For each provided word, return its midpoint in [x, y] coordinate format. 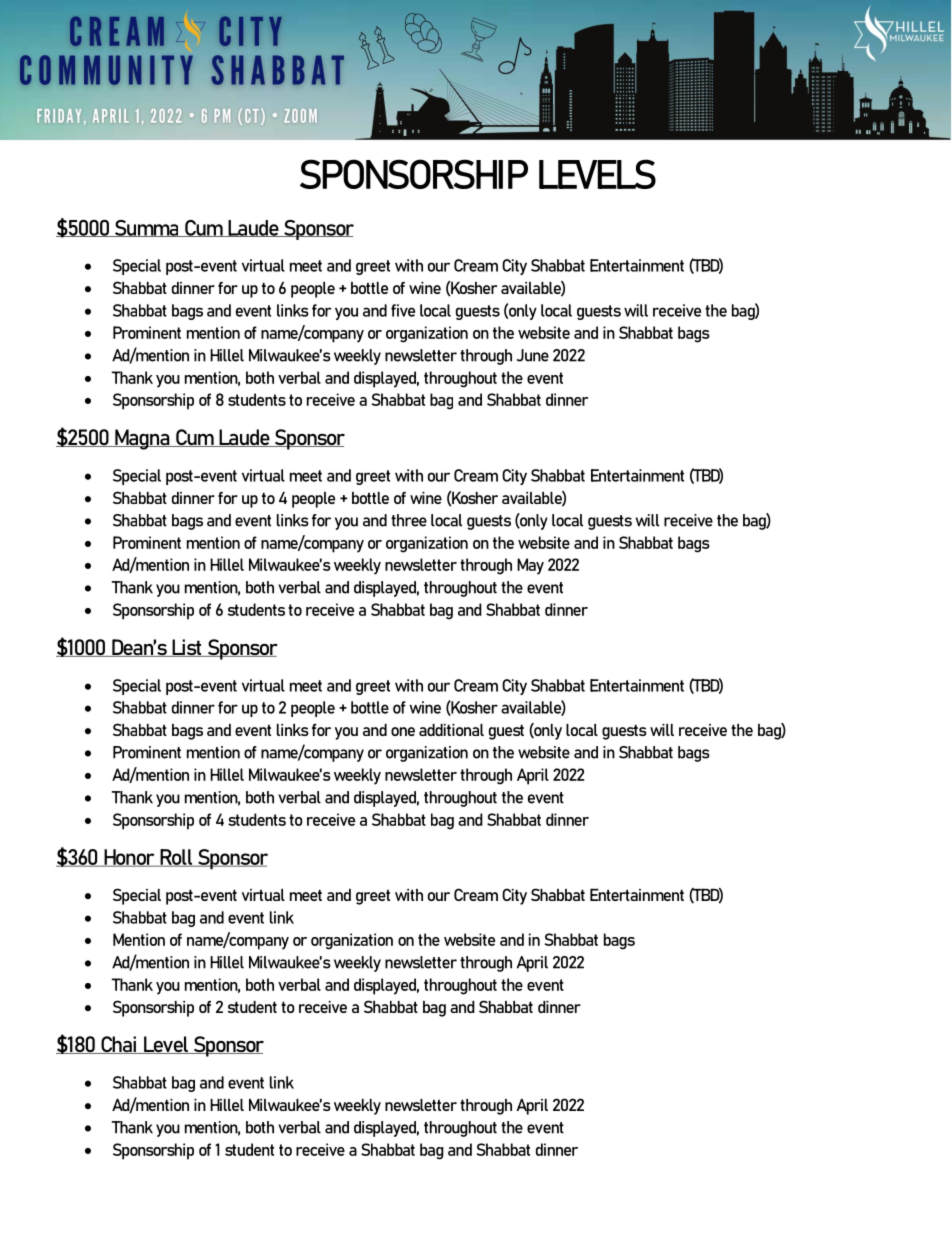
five [403, 310]
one [403, 731]
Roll [176, 858]
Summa [147, 228]
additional [451, 730]
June [533, 355]
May [530, 566]
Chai [118, 1045]
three [409, 520]
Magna [142, 439]
